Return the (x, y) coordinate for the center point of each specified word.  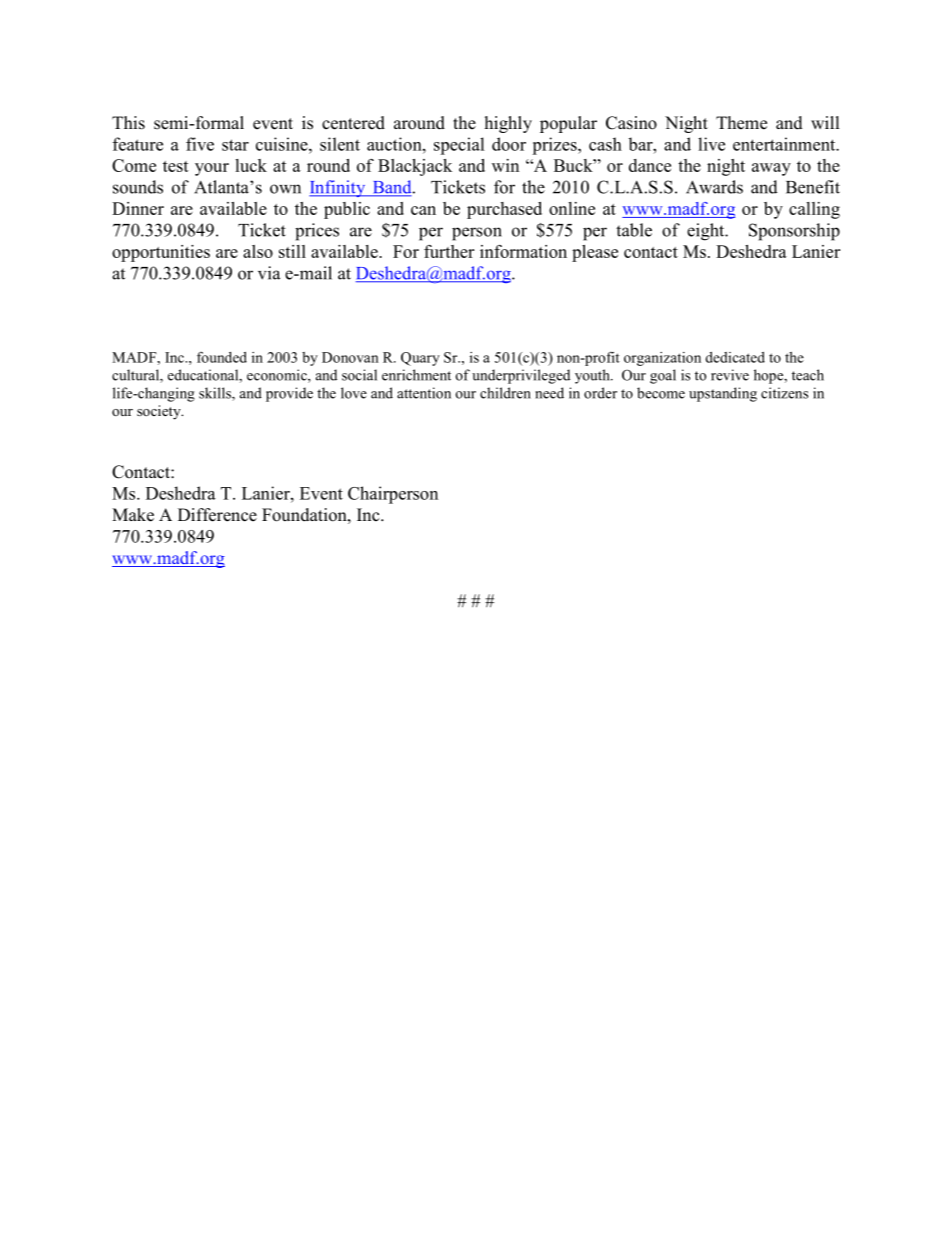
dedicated (735, 357)
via (269, 273)
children (505, 393)
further (449, 251)
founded (222, 357)
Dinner (138, 208)
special (459, 146)
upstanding (723, 394)
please (595, 253)
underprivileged (521, 376)
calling (814, 210)
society (160, 412)
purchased (504, 210)
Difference (217, 515)
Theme (741, 123)
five (200, 144)
